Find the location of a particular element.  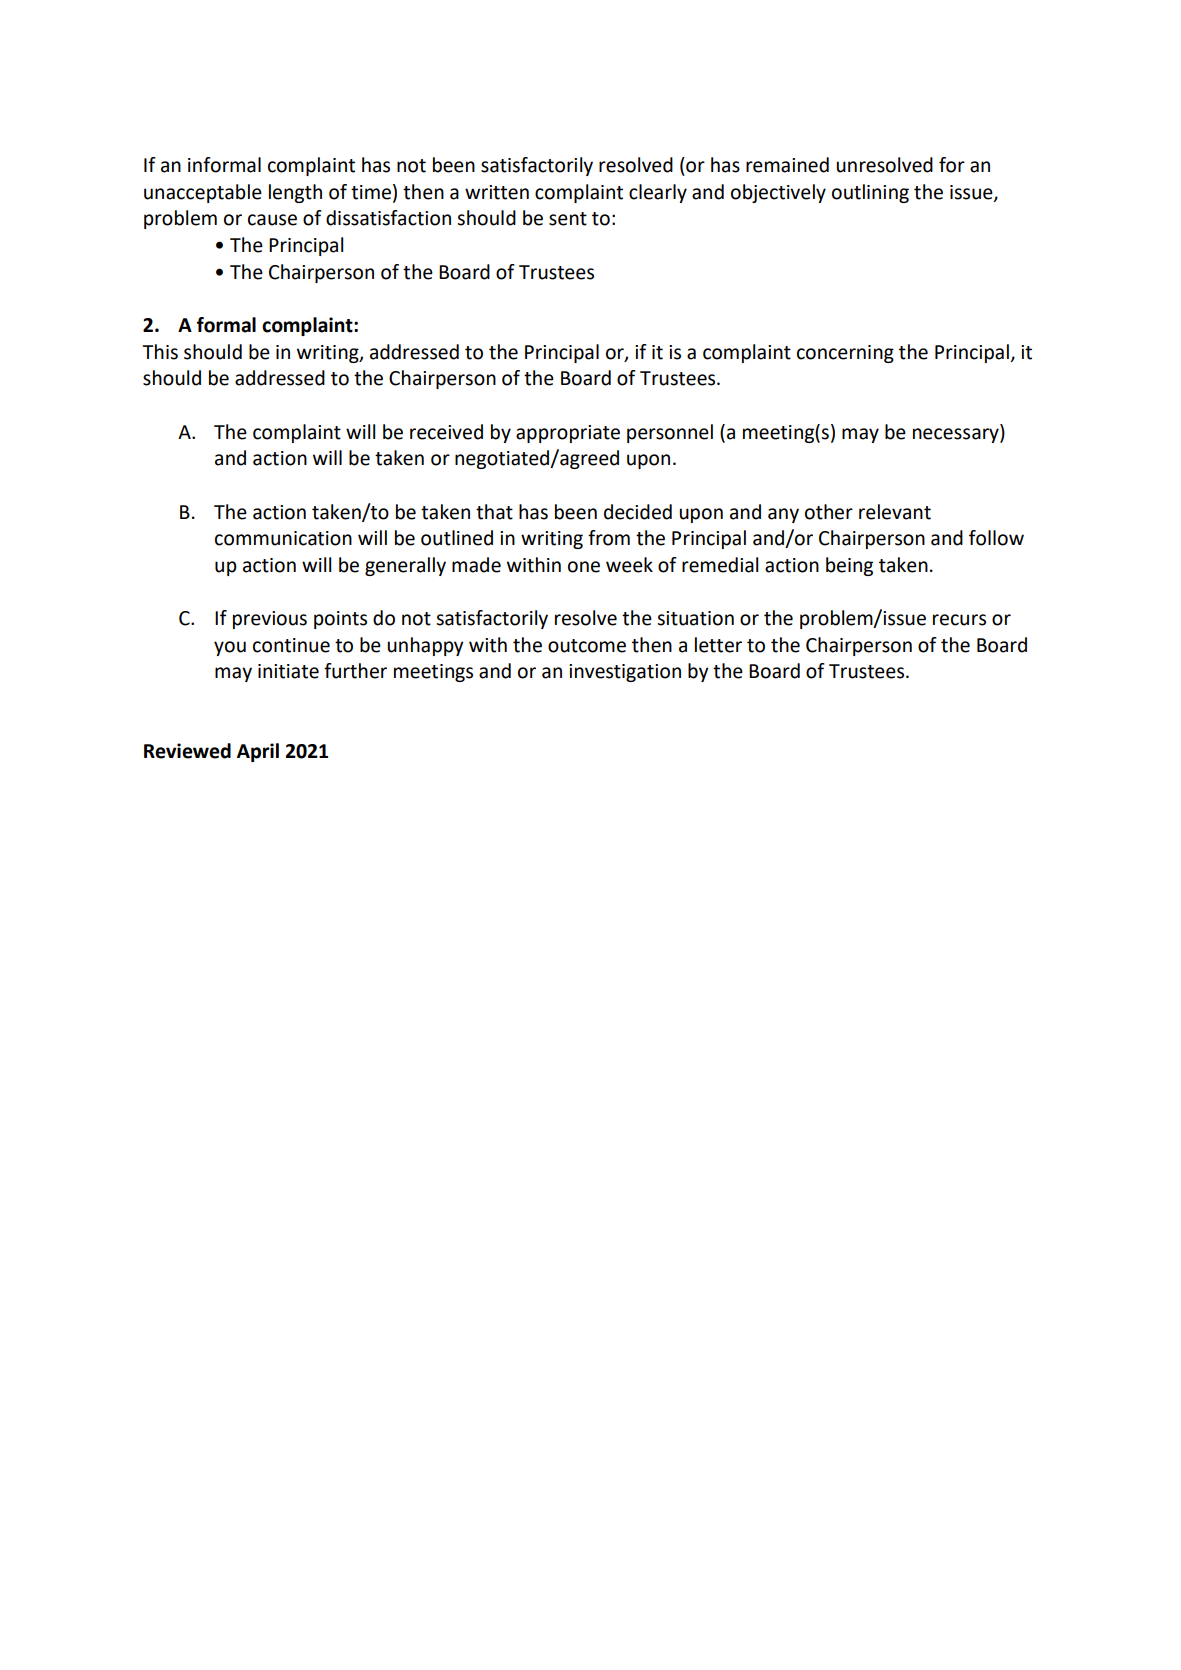

clearly is located at coordinates (658, 193).
